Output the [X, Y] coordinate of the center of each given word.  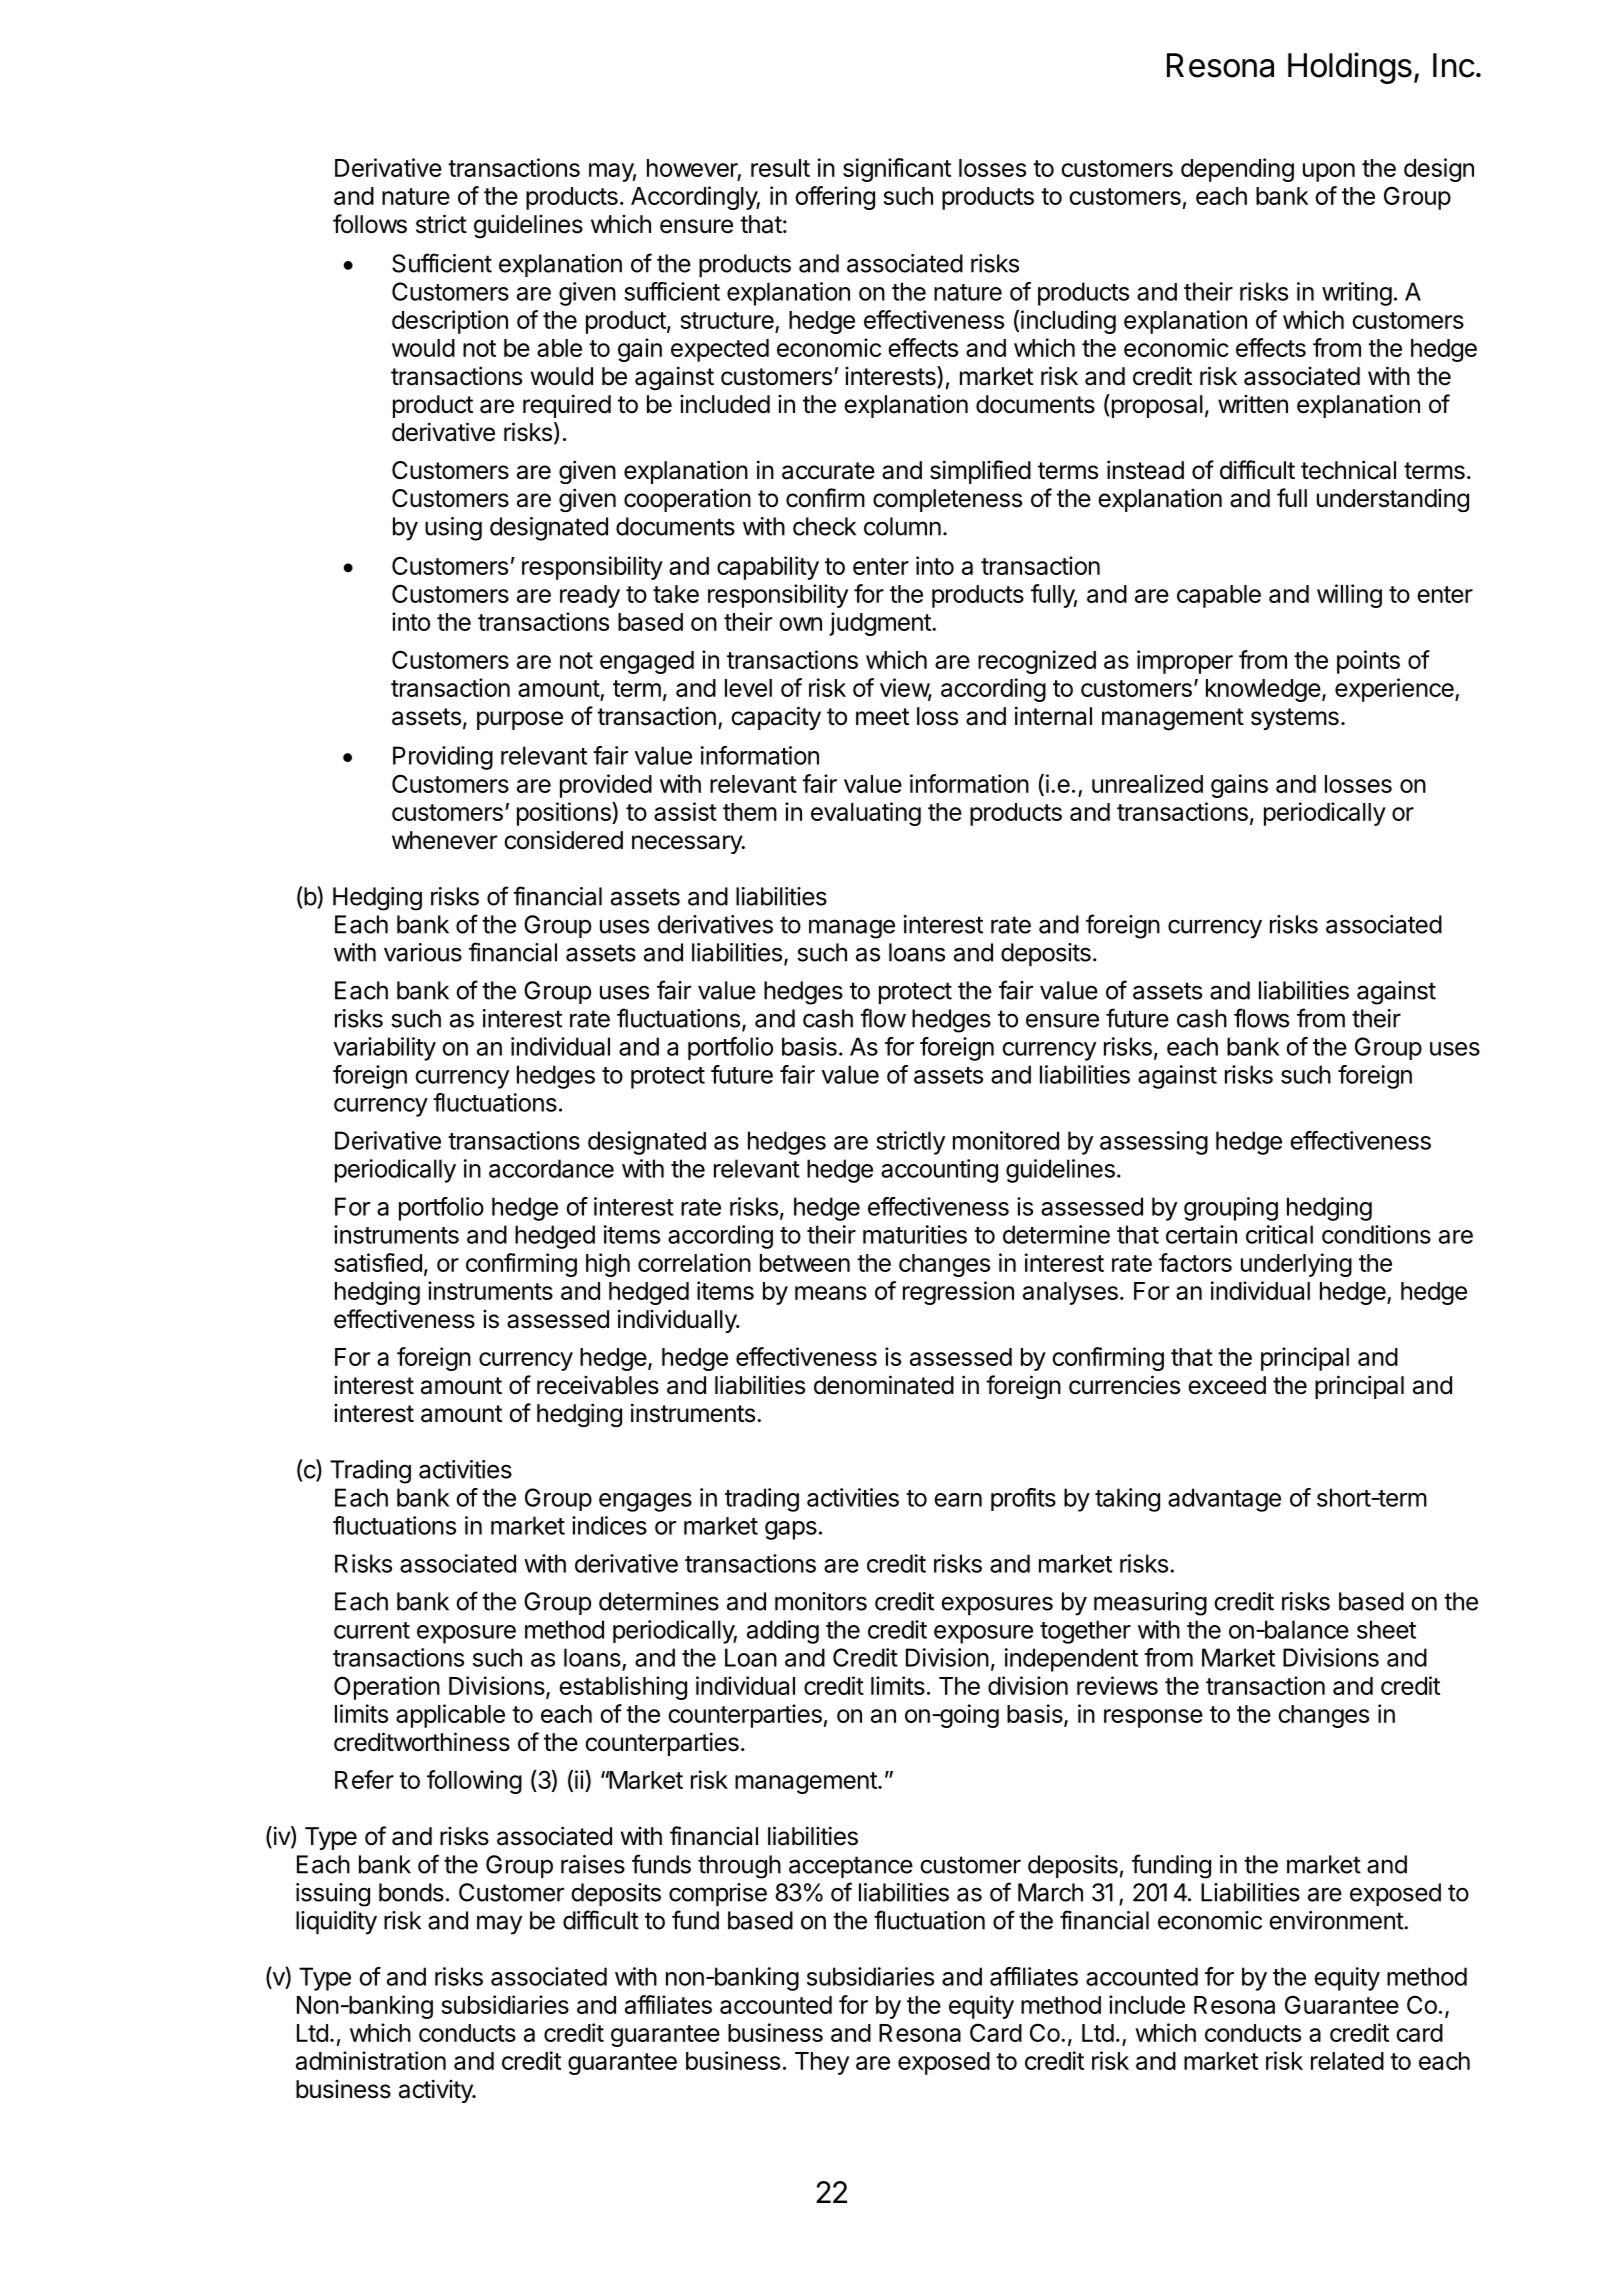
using [453, 529]
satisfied [378, 1262]
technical [1348, 470]
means [831, 1293]
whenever [444, 840]
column [902, 526]
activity [437, 2091]
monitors [821, 1601]
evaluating [866, 814]
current [372, 1630]
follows [370, 224]
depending [1237, 170]
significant [897, 170]
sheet [1386, 1629]
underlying [1296, 1265]
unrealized [1147, 783]
